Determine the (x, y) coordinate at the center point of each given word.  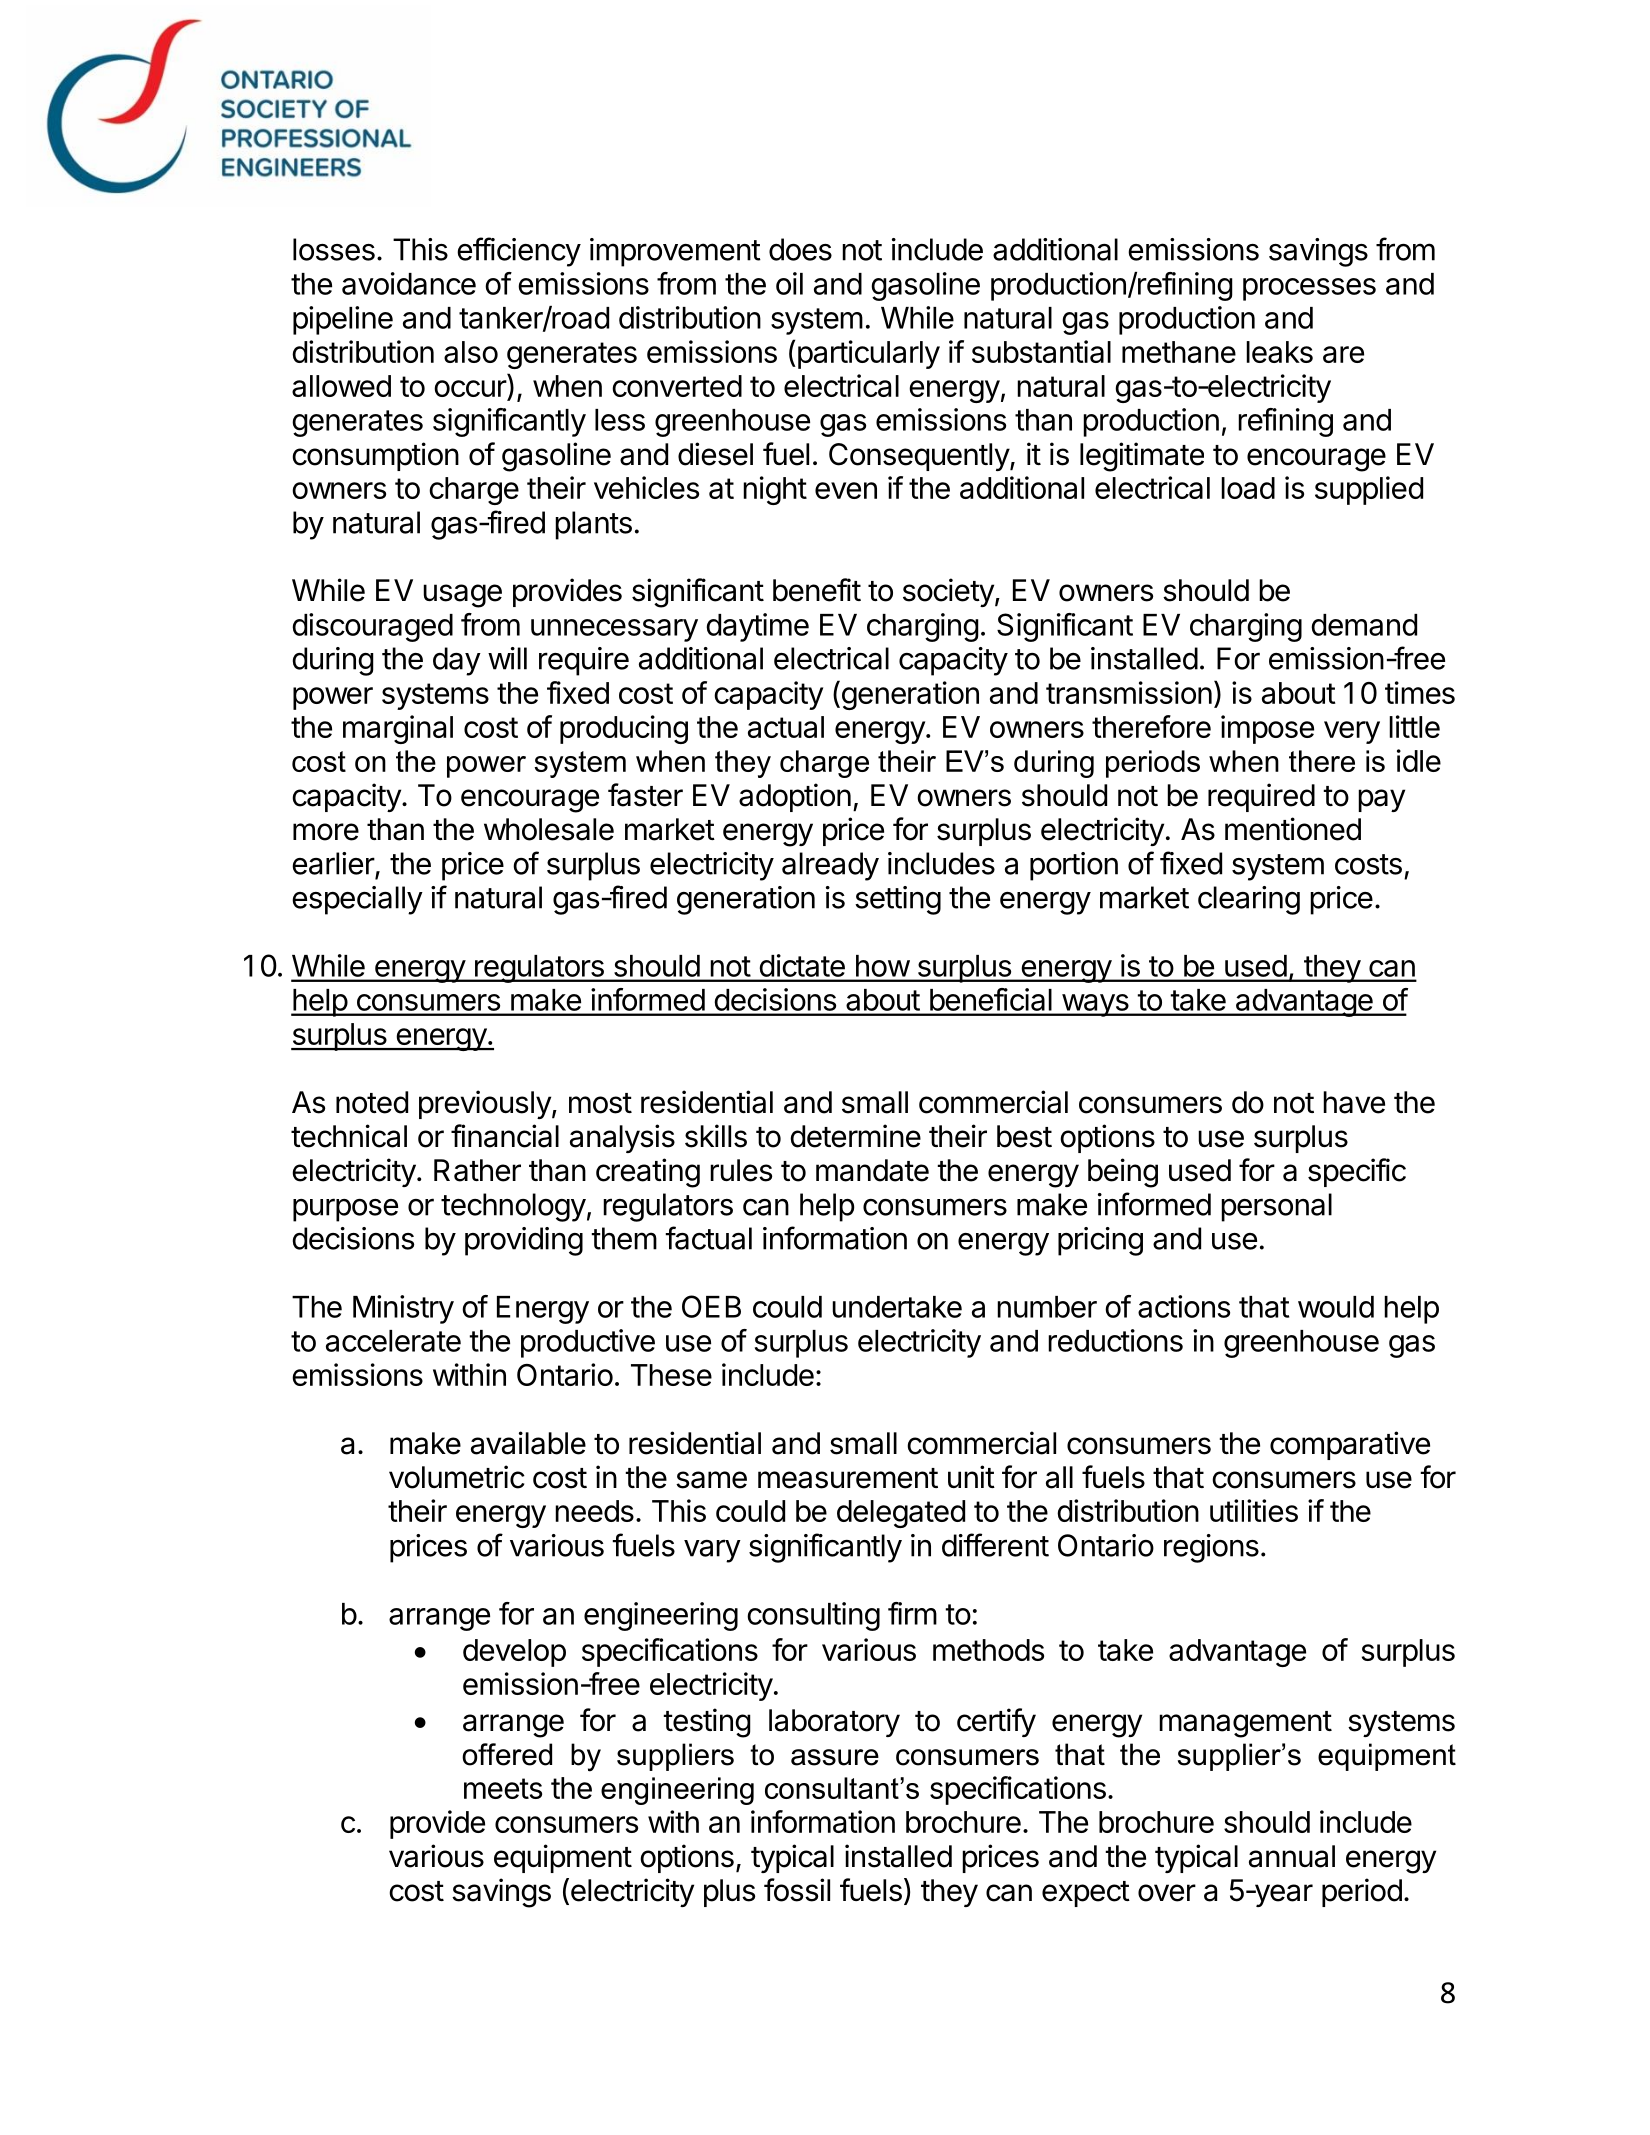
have (1354, 1102)
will (507, 658)
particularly (867, 354)
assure (835, 1757)
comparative (1350, 1445)
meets (503, 1788)
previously (485, 1104)
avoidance (409, 283)
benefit (817, 590)
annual (1292, 1856)
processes (1309, 289)
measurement (848, 1478)
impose (1267, 729)
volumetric (457, 1477)
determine (855, 1136)
